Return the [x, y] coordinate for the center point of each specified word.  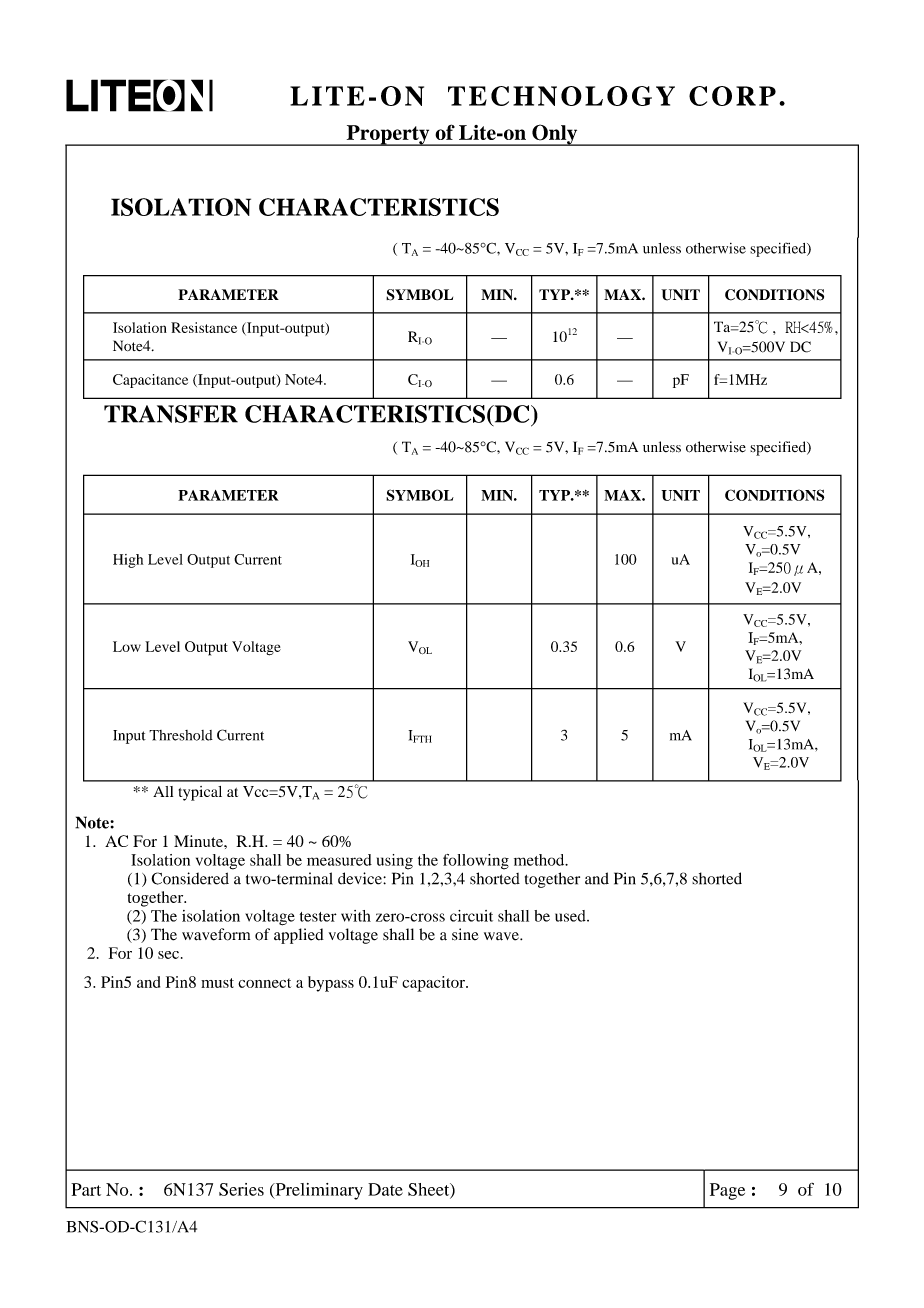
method [540, 860]
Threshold [181, 735]
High [128, 561]
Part [86, 1189]
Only [555, 135]
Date [385, 1189]
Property [388, 135]
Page [727, 1191]
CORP [732, 96]
